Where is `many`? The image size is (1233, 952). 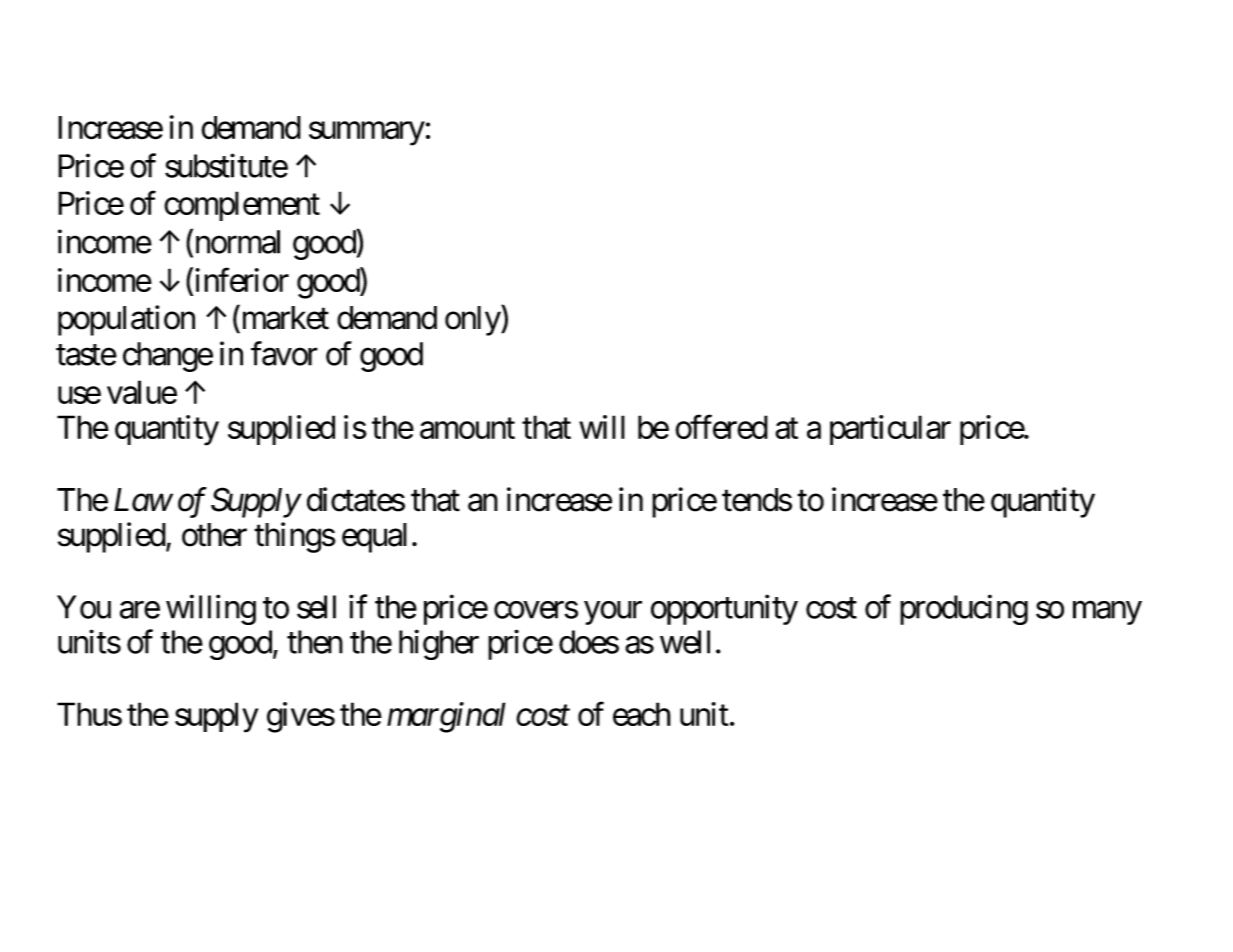 many is located at coordinates (1107, 613).
